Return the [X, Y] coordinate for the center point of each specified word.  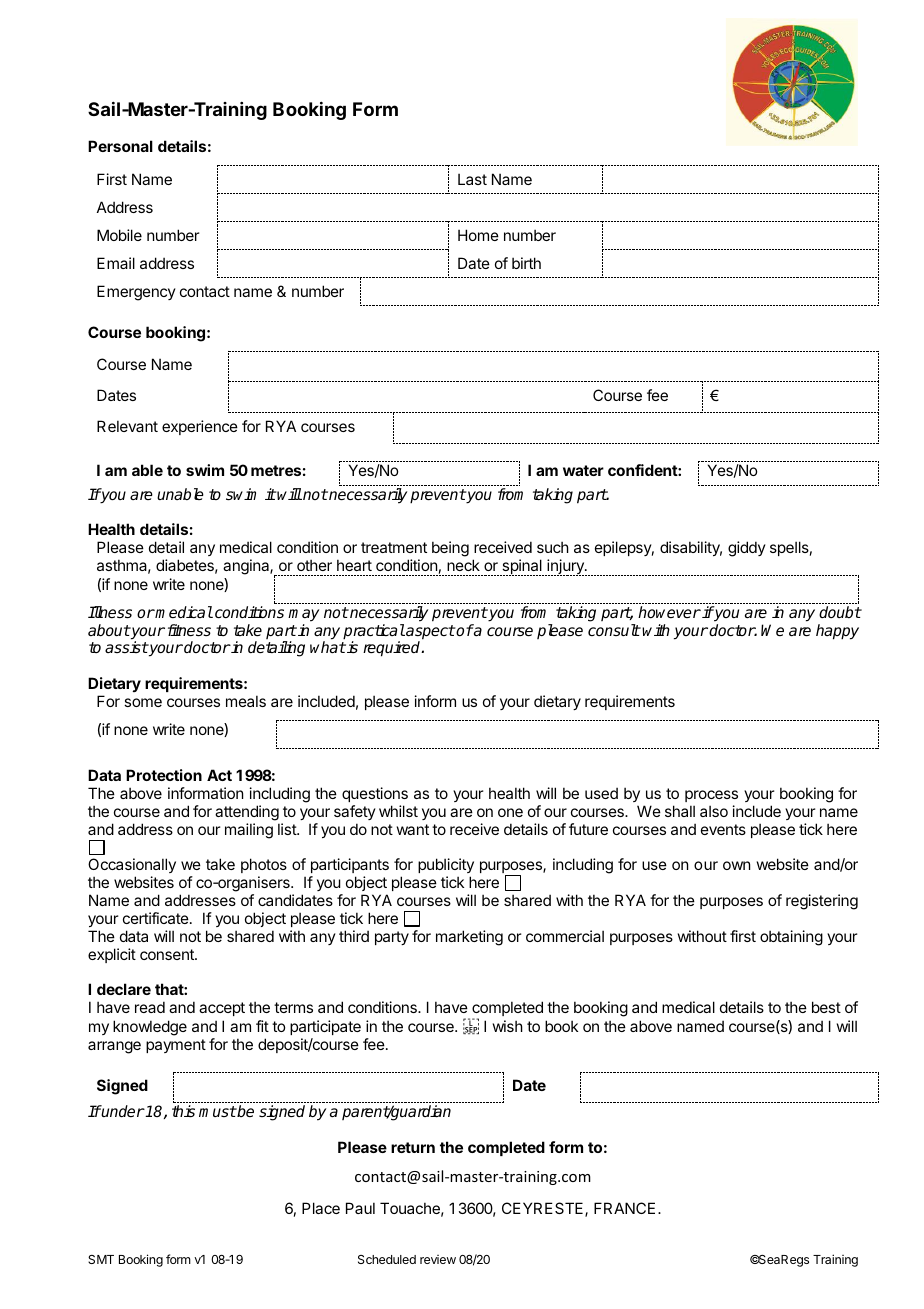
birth [526, 263]
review [438, 1259]
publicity [446, 865]
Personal [120, 146]
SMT [101, 1259]
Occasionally [132, 865]
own [736, 865]
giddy [747, 549]
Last [472, 179]
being [450, 549]
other [314, 565]
